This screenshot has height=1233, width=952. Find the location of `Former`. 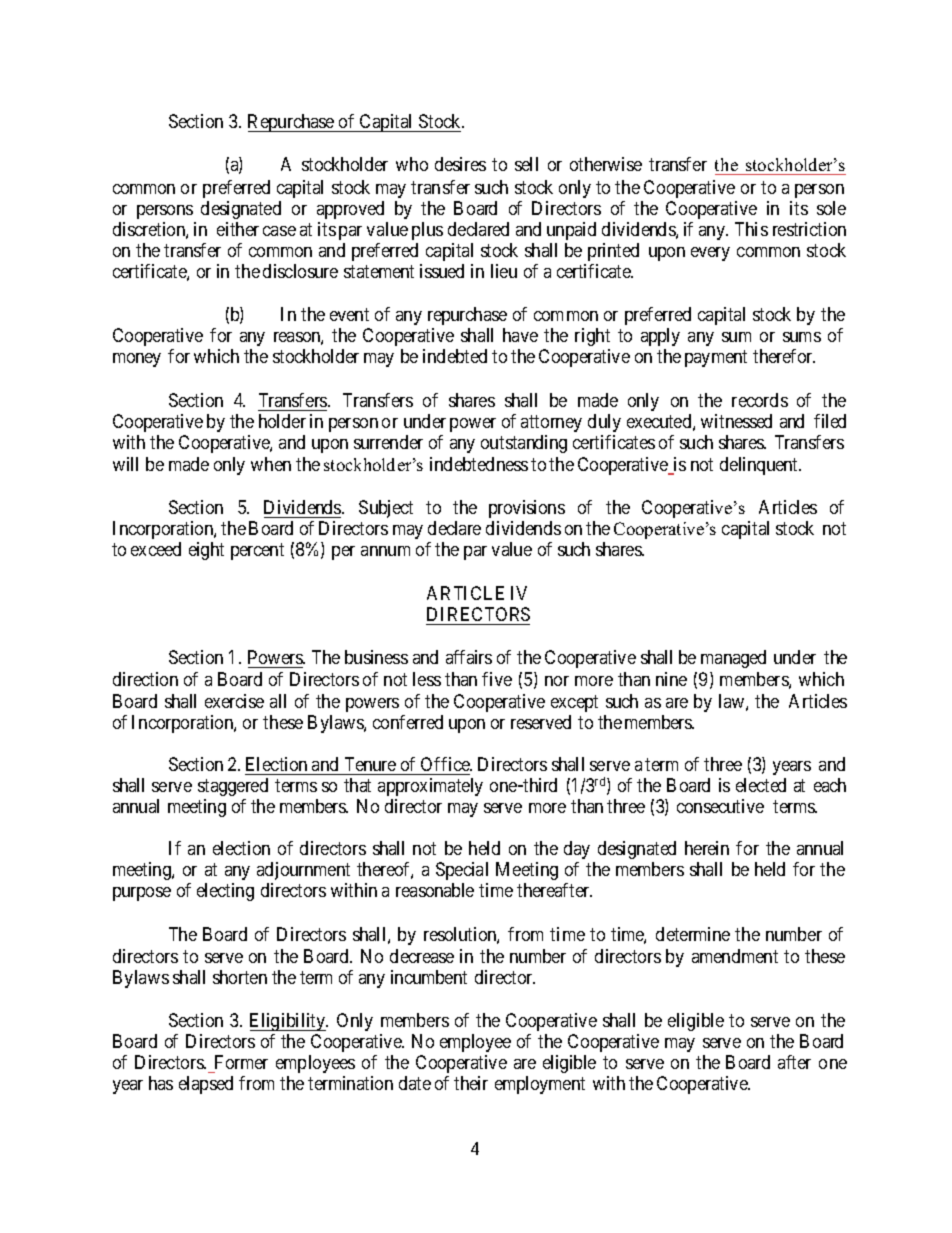

Former is located at coordinates (241, 1062).
